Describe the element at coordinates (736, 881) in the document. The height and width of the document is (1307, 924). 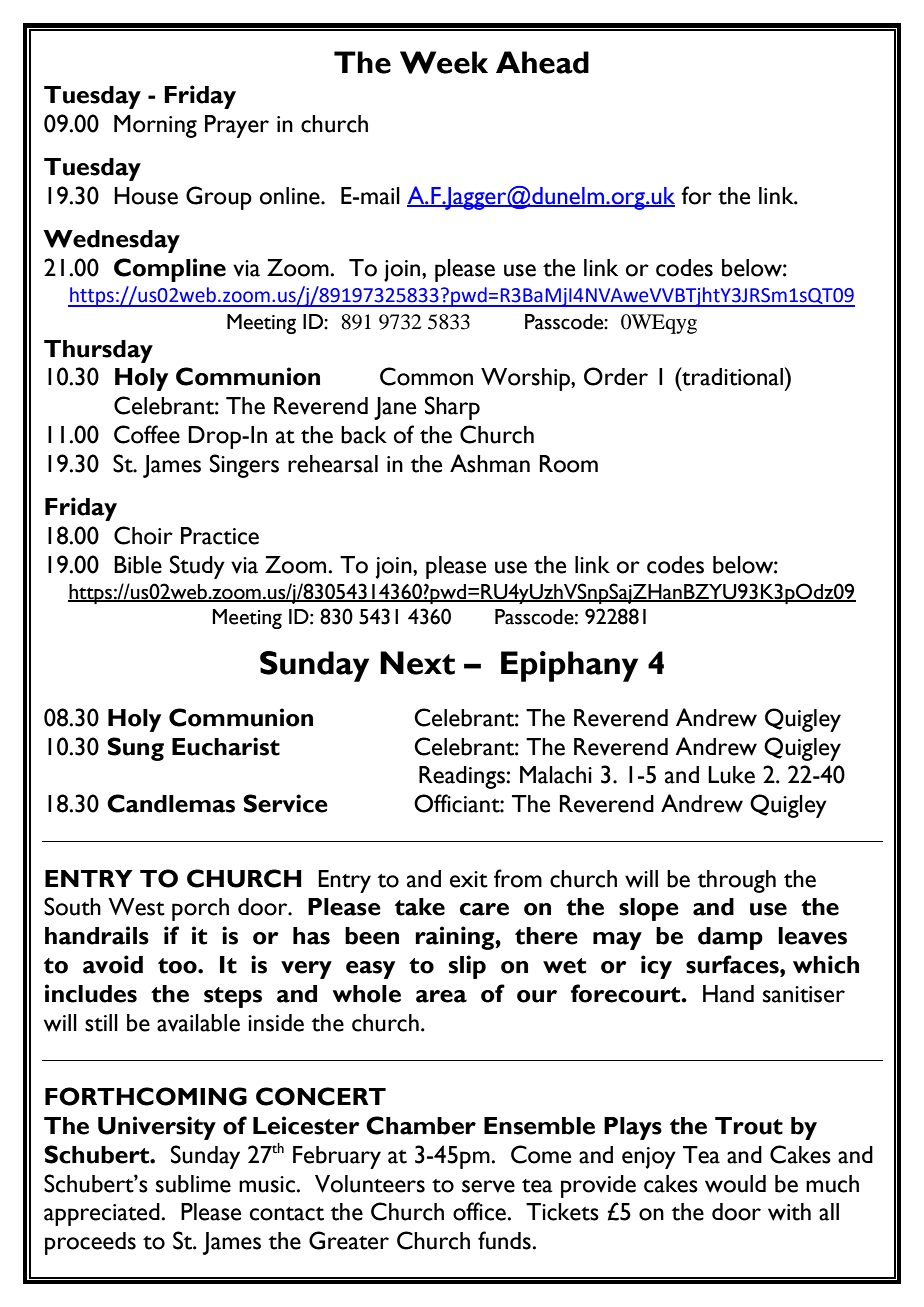
I see `through` at that location.
